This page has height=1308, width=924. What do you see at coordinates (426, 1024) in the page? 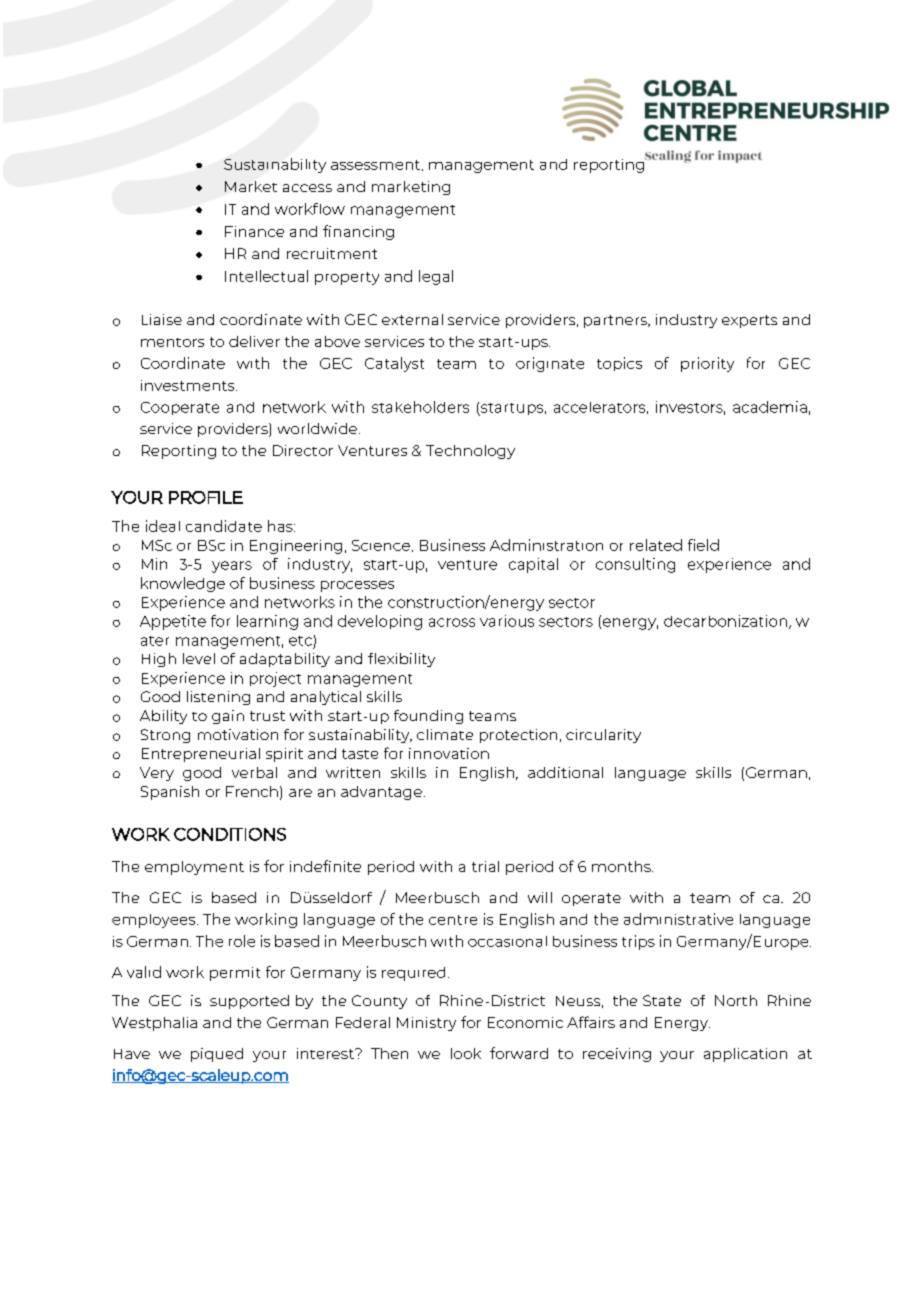
I see `Ministry` at bounding box center [426, 1024].
